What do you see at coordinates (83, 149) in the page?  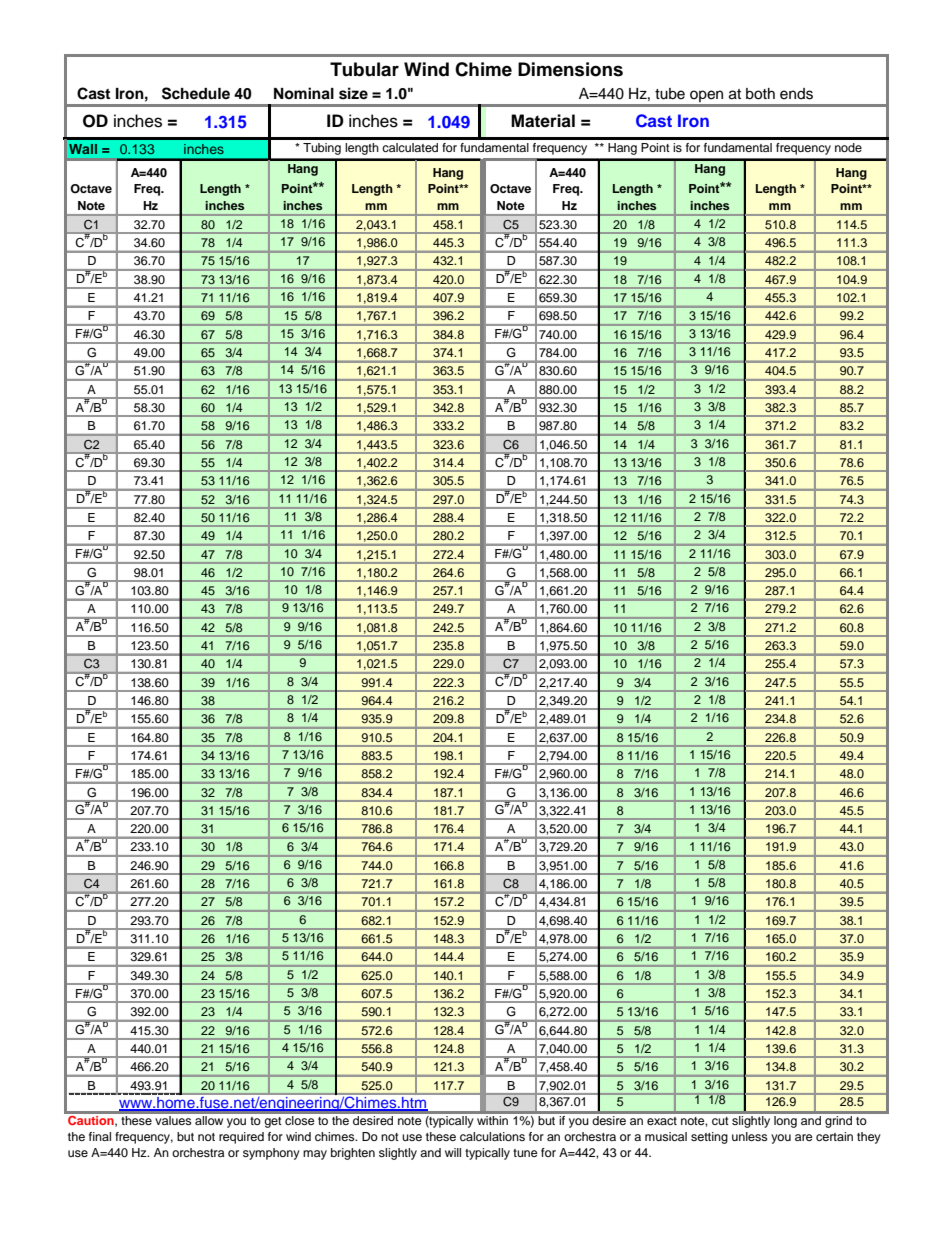 I see `Wall` at bounding box center [83, 149].
